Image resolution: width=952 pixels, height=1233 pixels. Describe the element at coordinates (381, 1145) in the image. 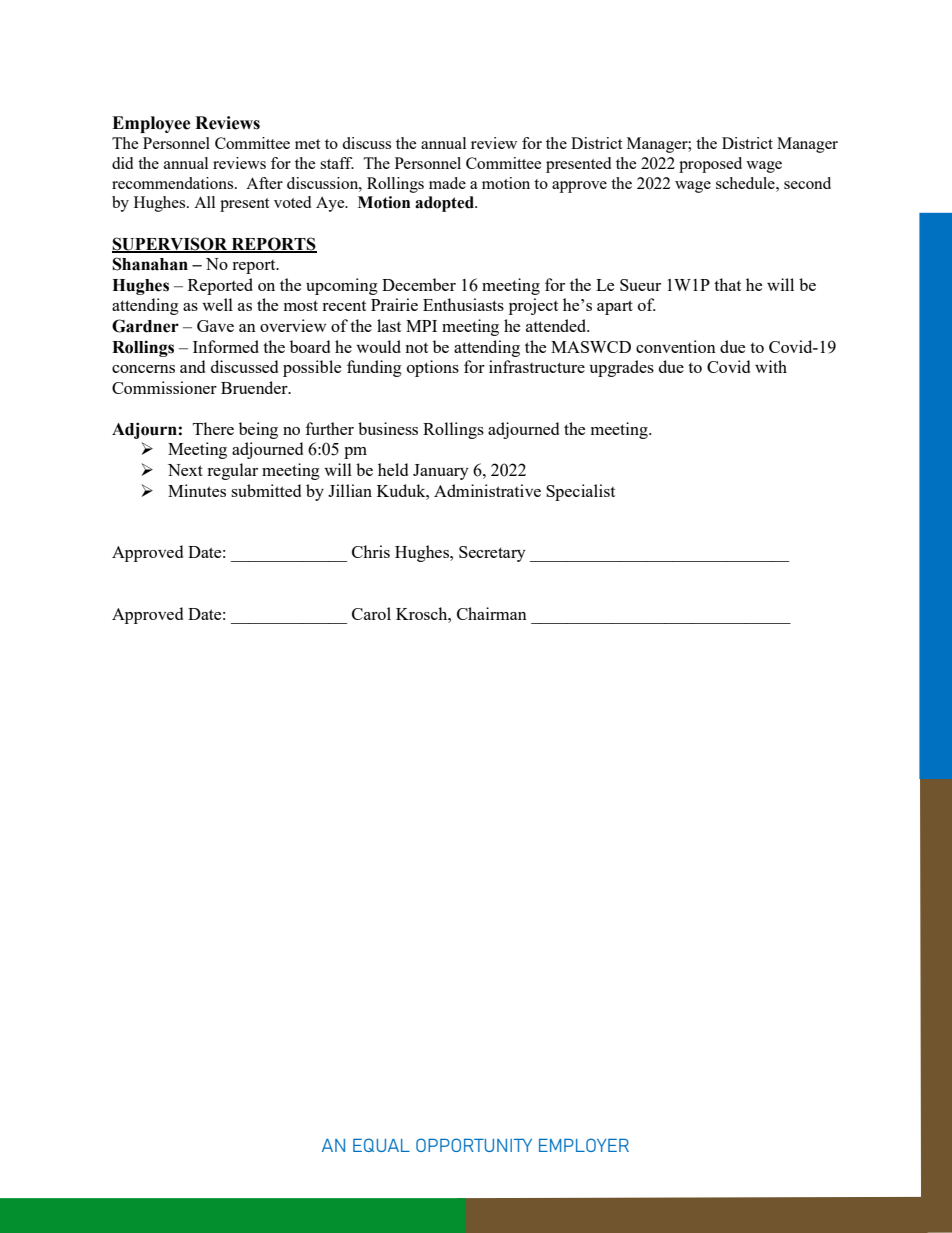

I see `EQUAL` at that location.
